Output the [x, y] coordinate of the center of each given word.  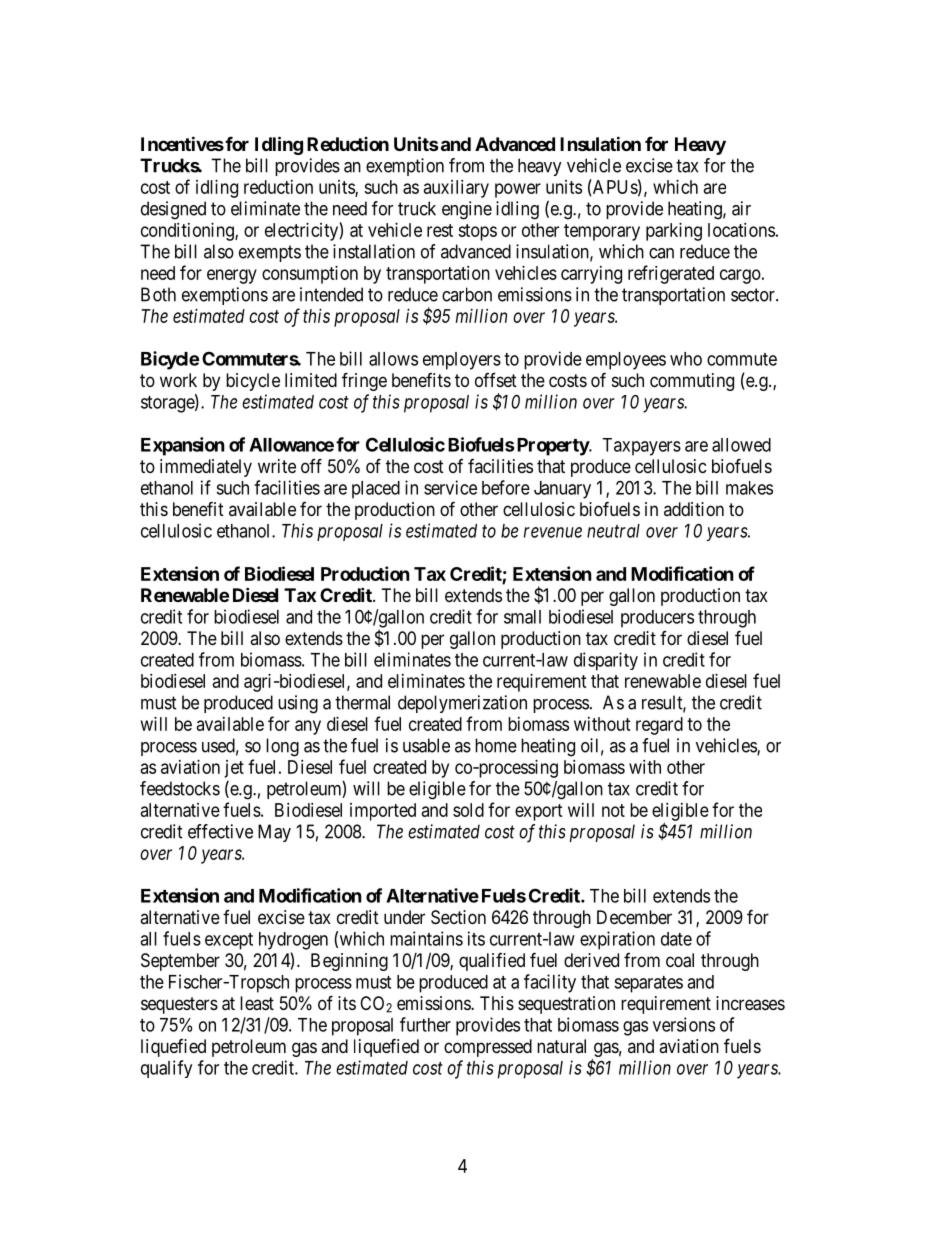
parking [674, 232]
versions [684, 1024]
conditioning [188, 232]
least [257, 1003]
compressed [488, 1048]
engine [467, 210]
